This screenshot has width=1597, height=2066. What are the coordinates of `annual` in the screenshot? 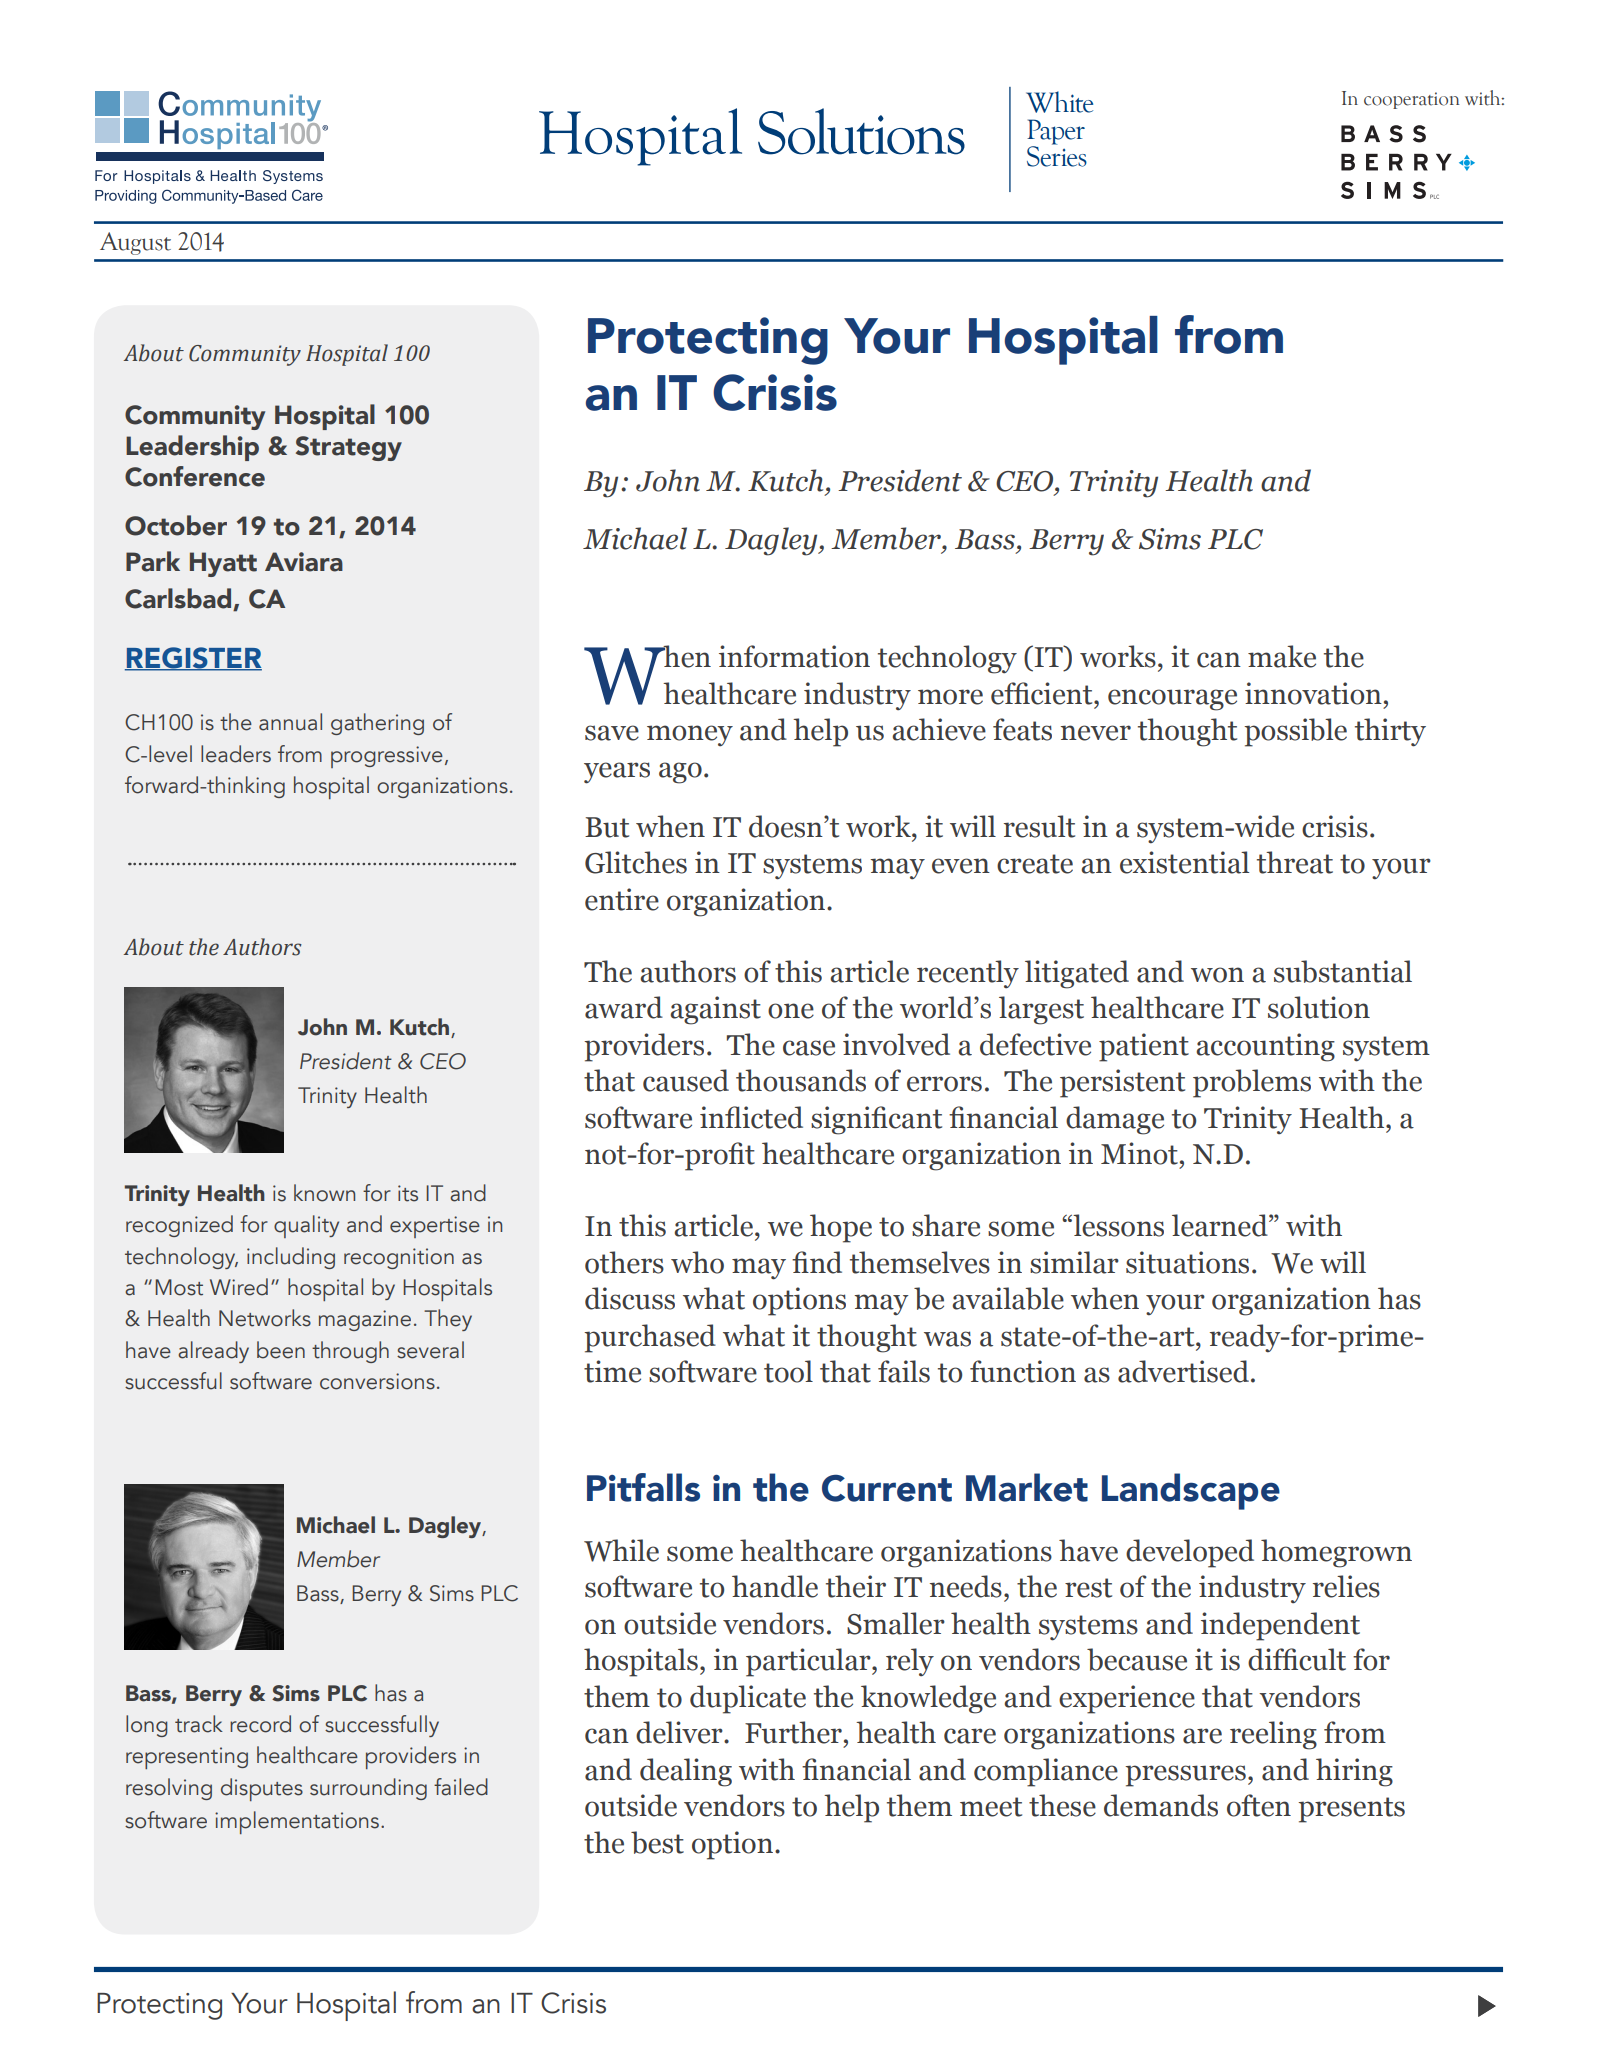 It's located at (290, 722).
